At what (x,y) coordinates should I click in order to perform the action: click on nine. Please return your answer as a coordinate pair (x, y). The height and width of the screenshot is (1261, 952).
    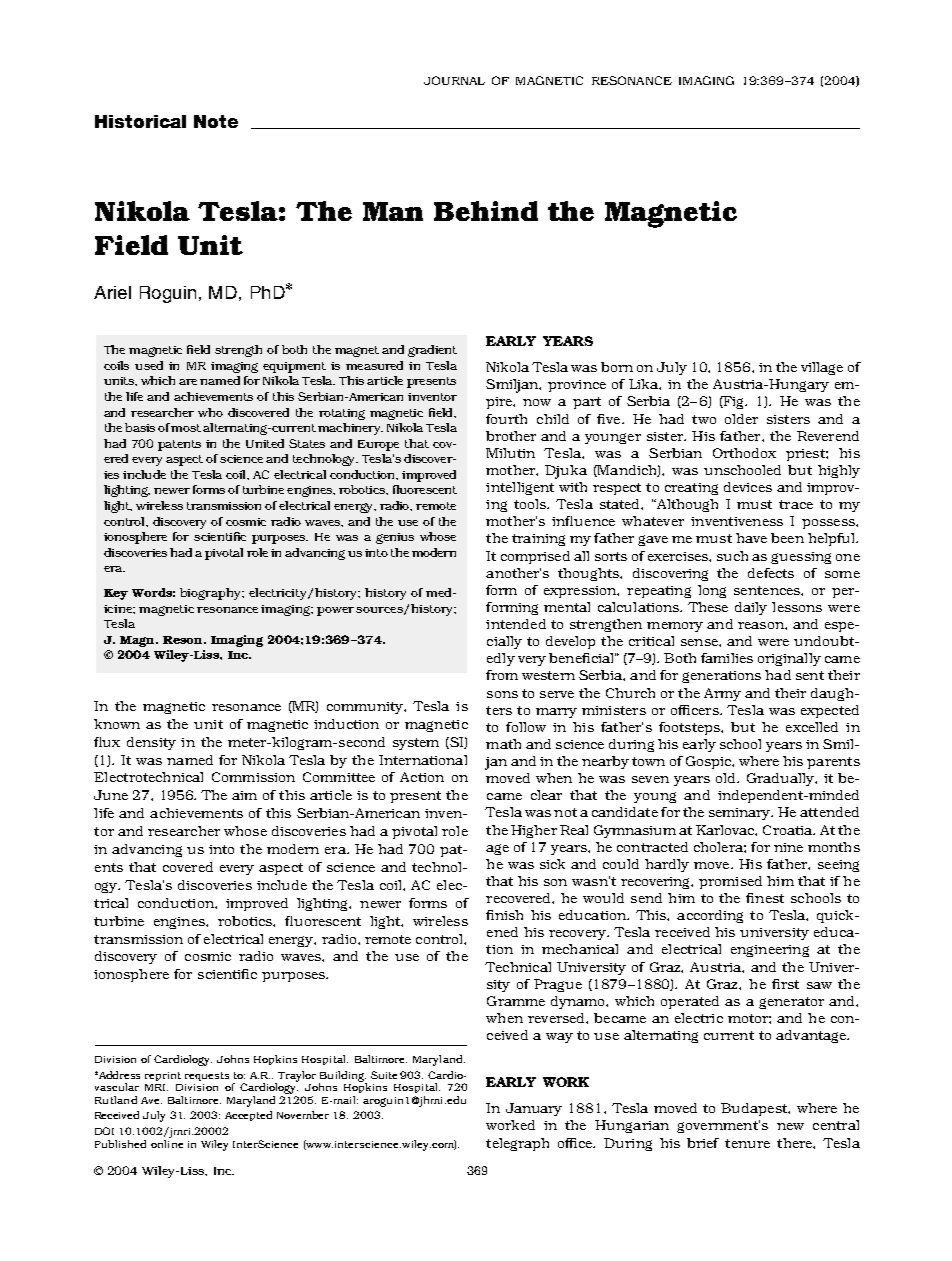
    Looking at the image, I should click on (788, 847).
